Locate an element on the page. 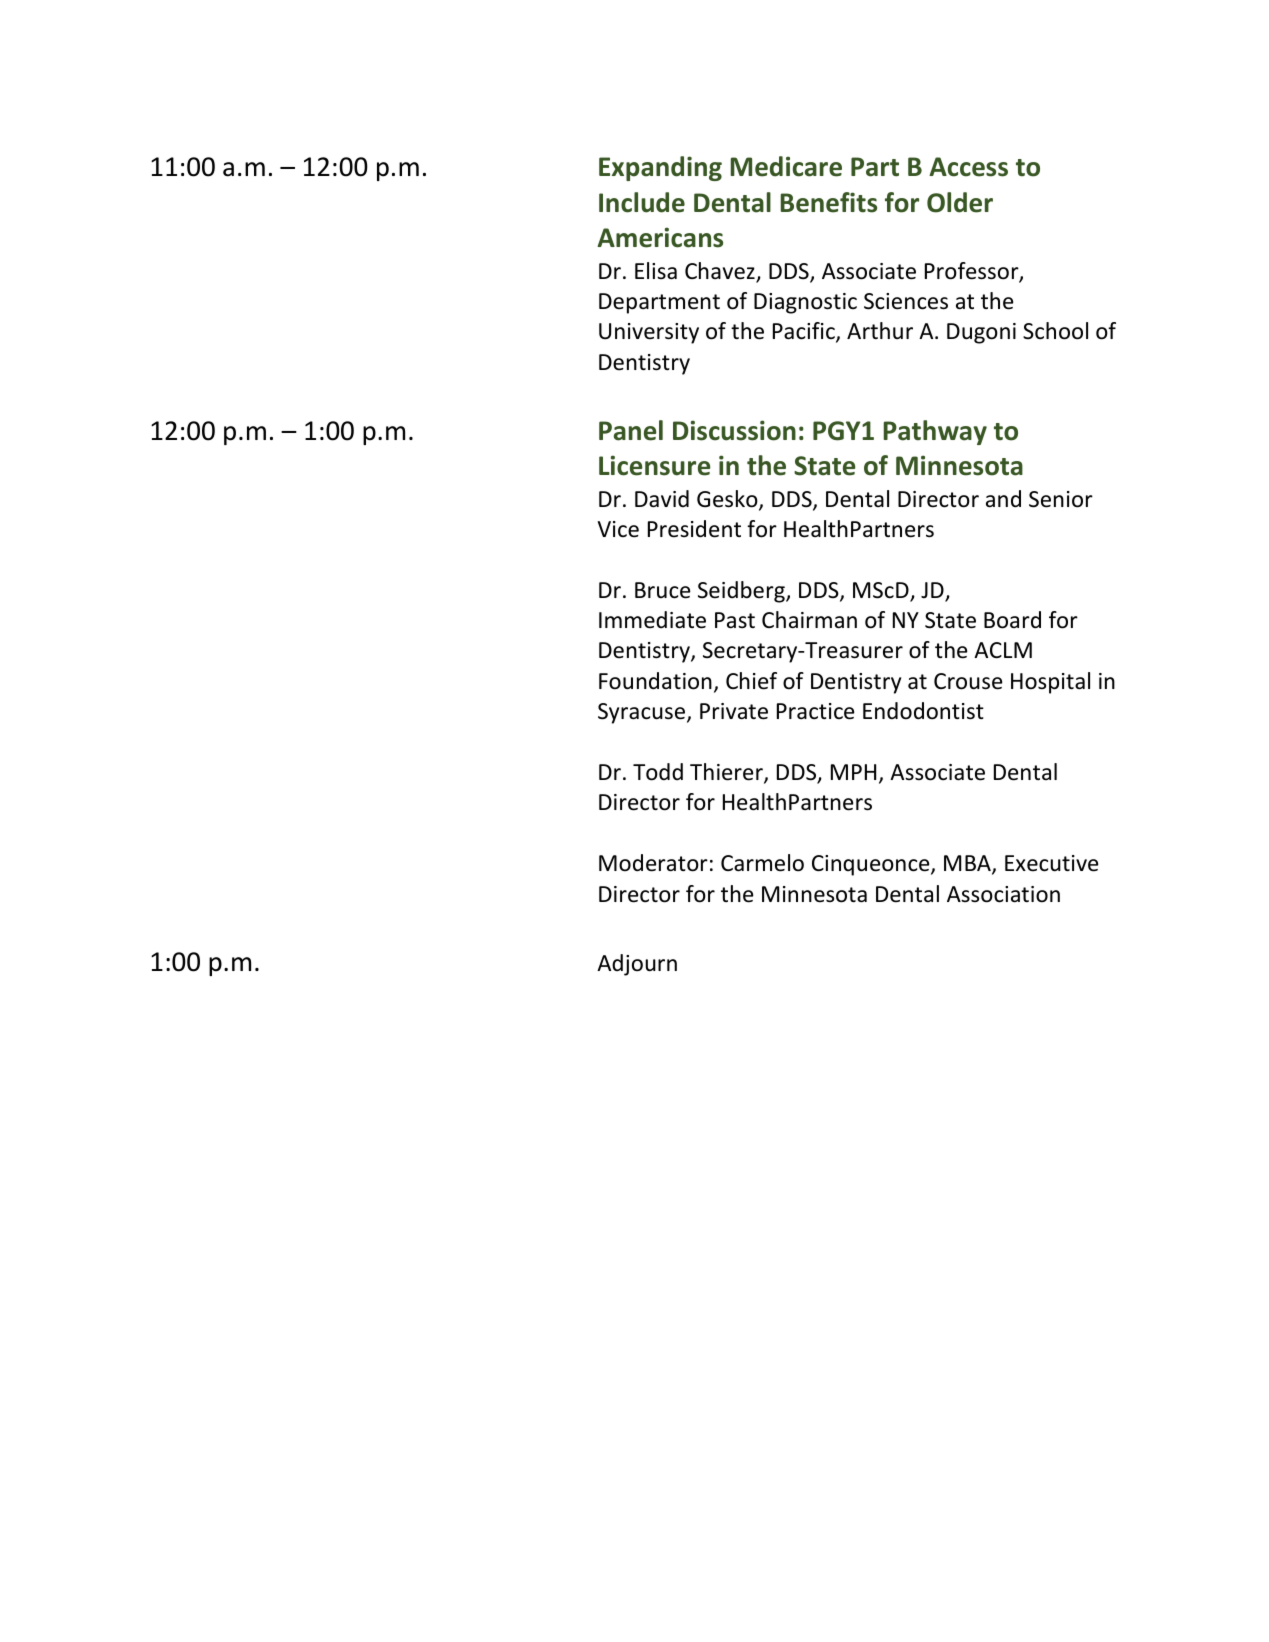  Moderator is located at coordinates (653, 863).
